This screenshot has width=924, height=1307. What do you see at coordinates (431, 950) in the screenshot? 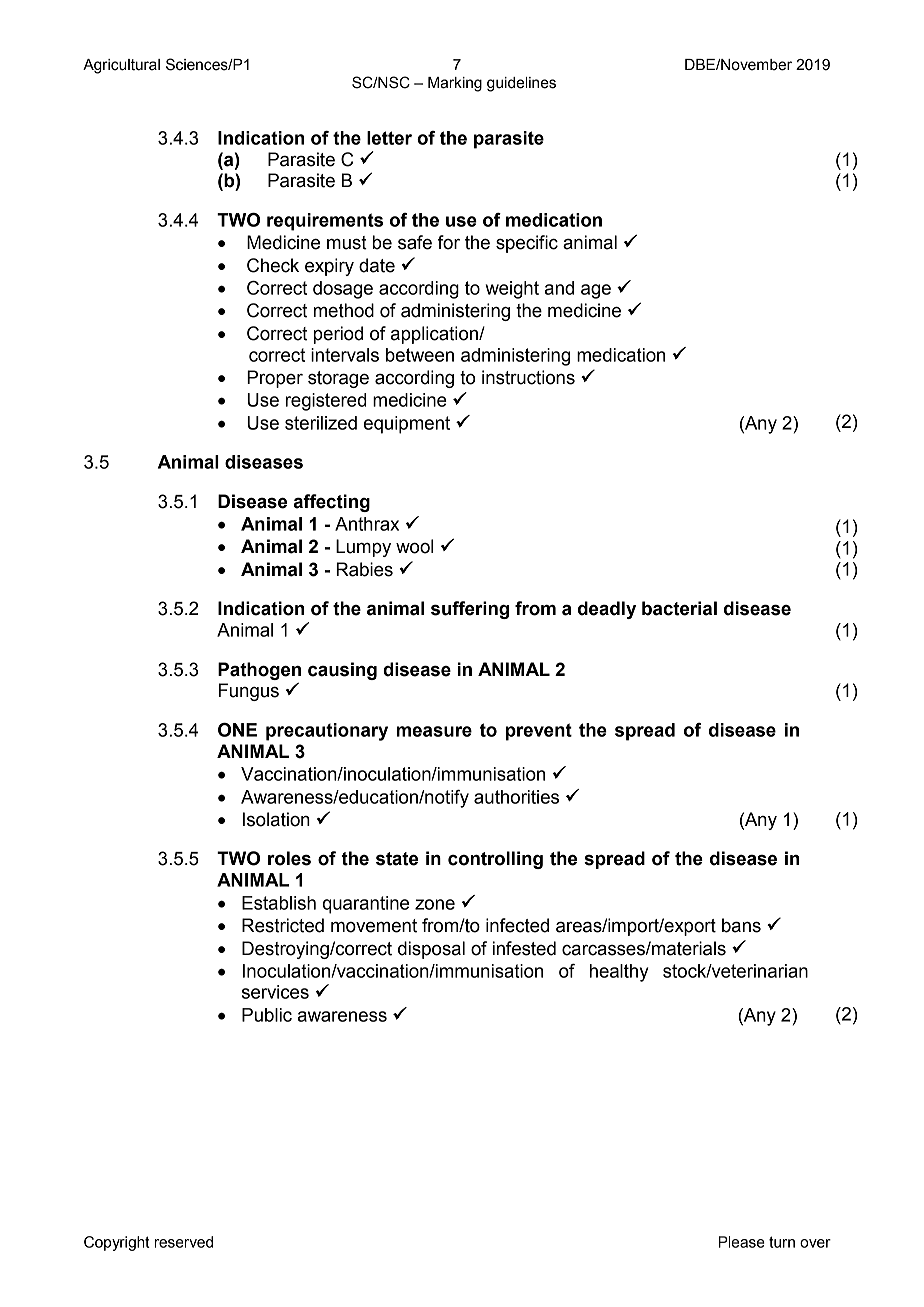
I see `disposal` at bounding box center [431, 950].
